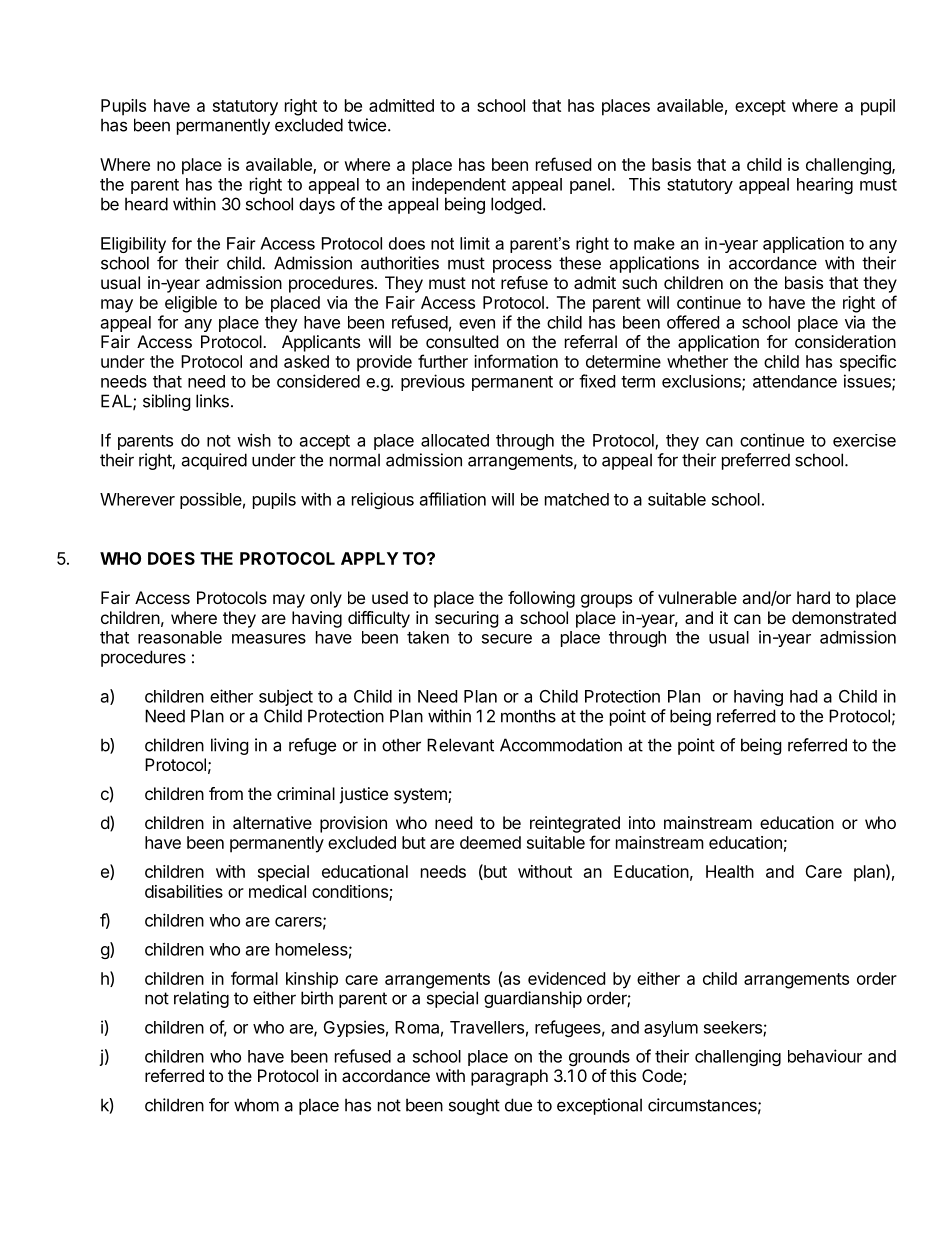  I want to click on exercise, so click(864, 440).
